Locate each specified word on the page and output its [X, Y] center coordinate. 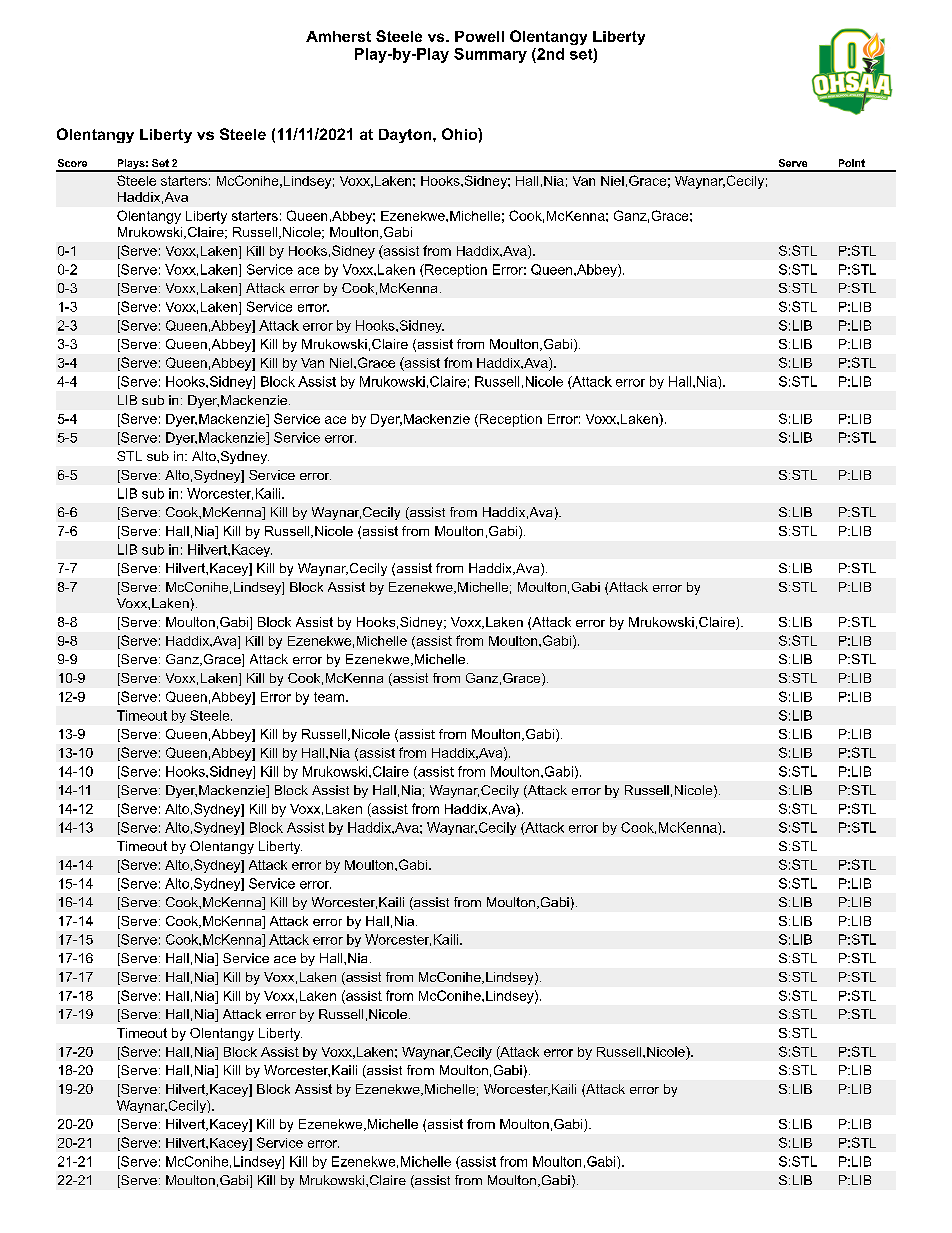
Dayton [406, 136]
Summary [490, 55]
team [329, 697]
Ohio [460, 134]
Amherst [338, 36]
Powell [479, 36]
